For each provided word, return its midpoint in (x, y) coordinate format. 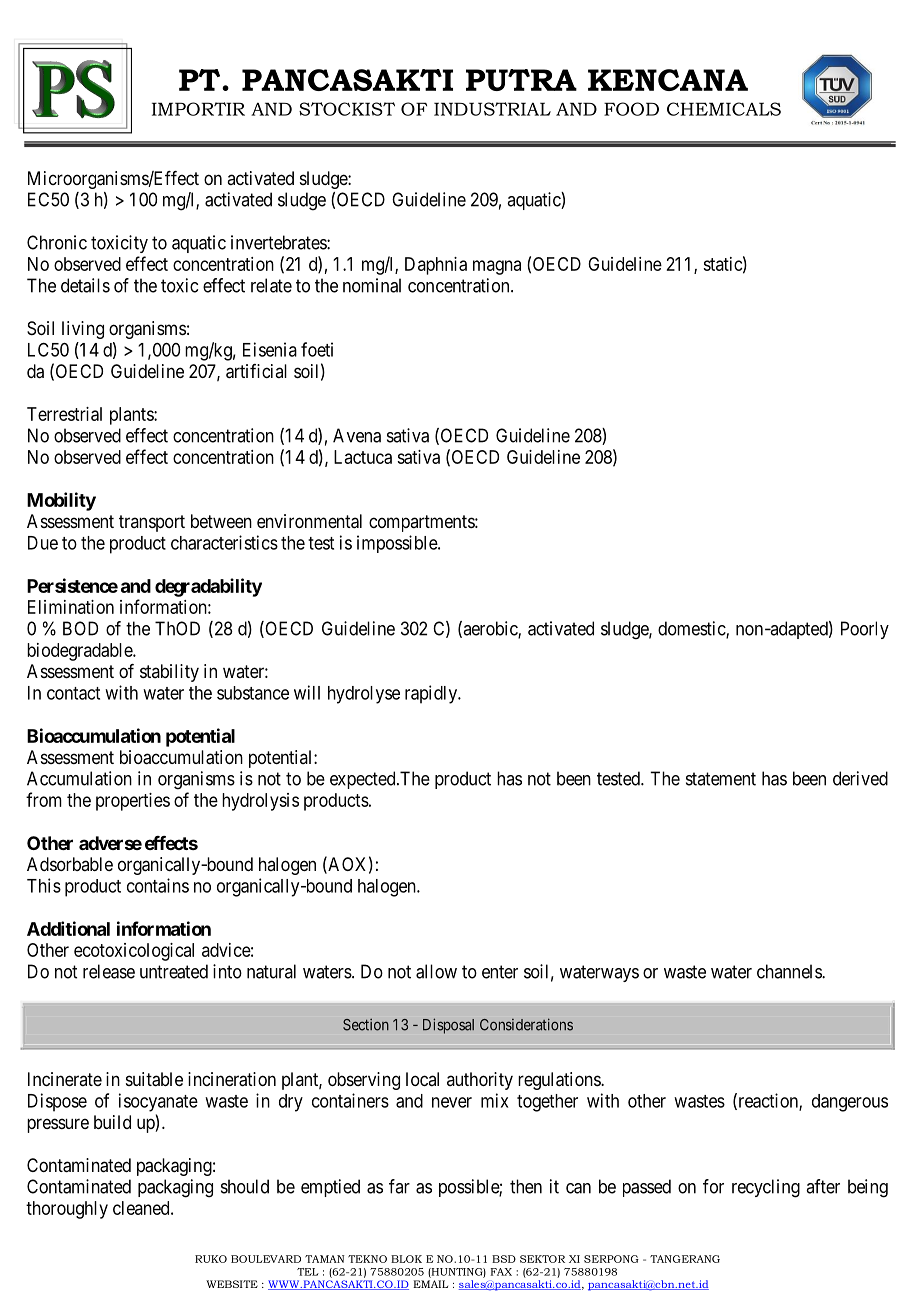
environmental (309, 521)
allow (436, 971)
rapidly (432, 694)
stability (169, 673)
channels (790, 971)
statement (721, 779)
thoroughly (67, 1210)
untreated (174, 971)
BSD (504, 1259)
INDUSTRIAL (492, 109)
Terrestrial (64, 414)
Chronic (57, 242)
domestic (692, 629)
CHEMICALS (724, 109)
